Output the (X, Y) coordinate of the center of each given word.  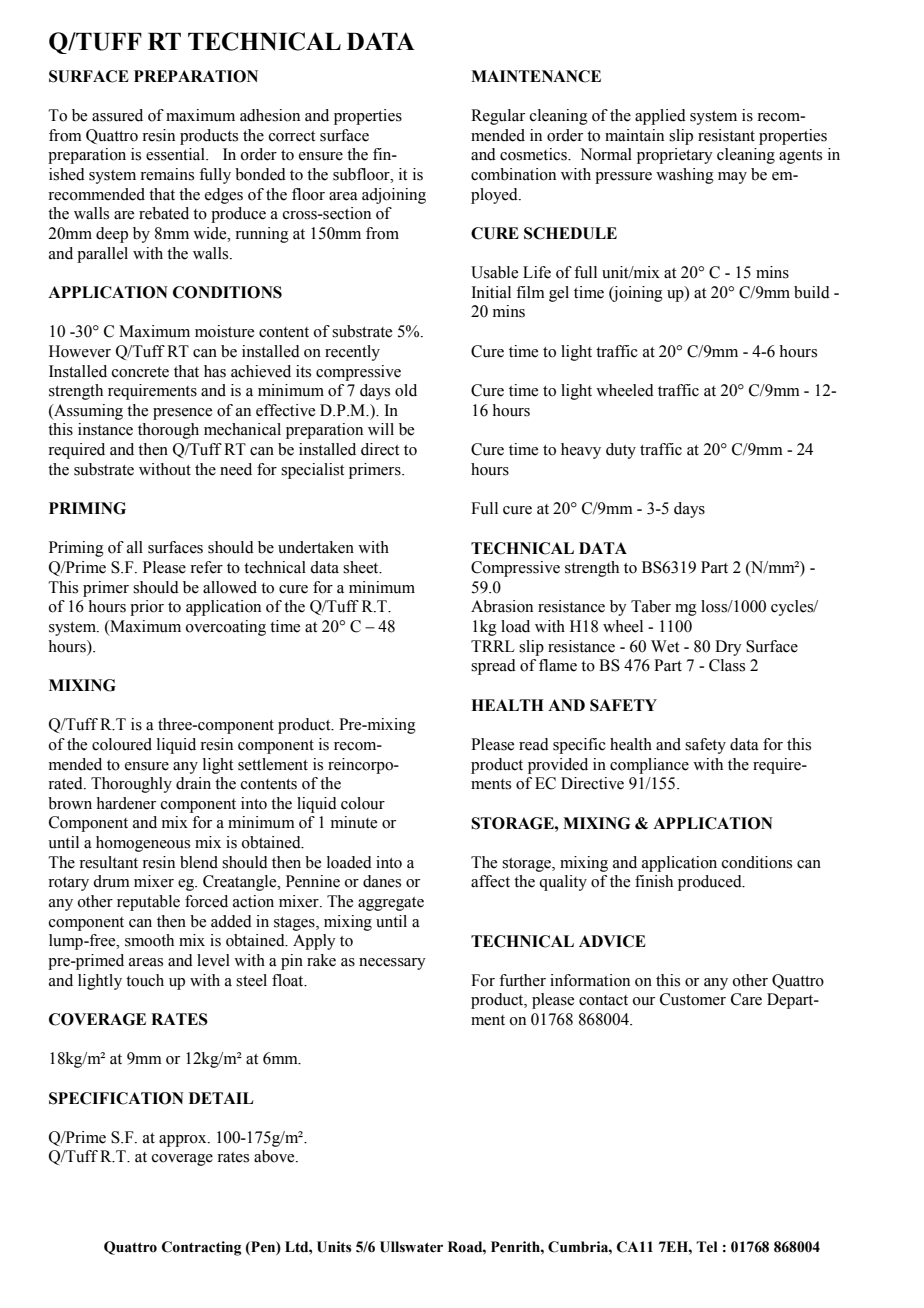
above (275, 1156)
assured (117, 115)
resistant (726, 135)
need (236, 469)
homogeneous (143, 844)
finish (654, 881)
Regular (498, 117)
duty (621, 451)
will (381, 429)
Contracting (201, 1248)
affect (490, 881)
